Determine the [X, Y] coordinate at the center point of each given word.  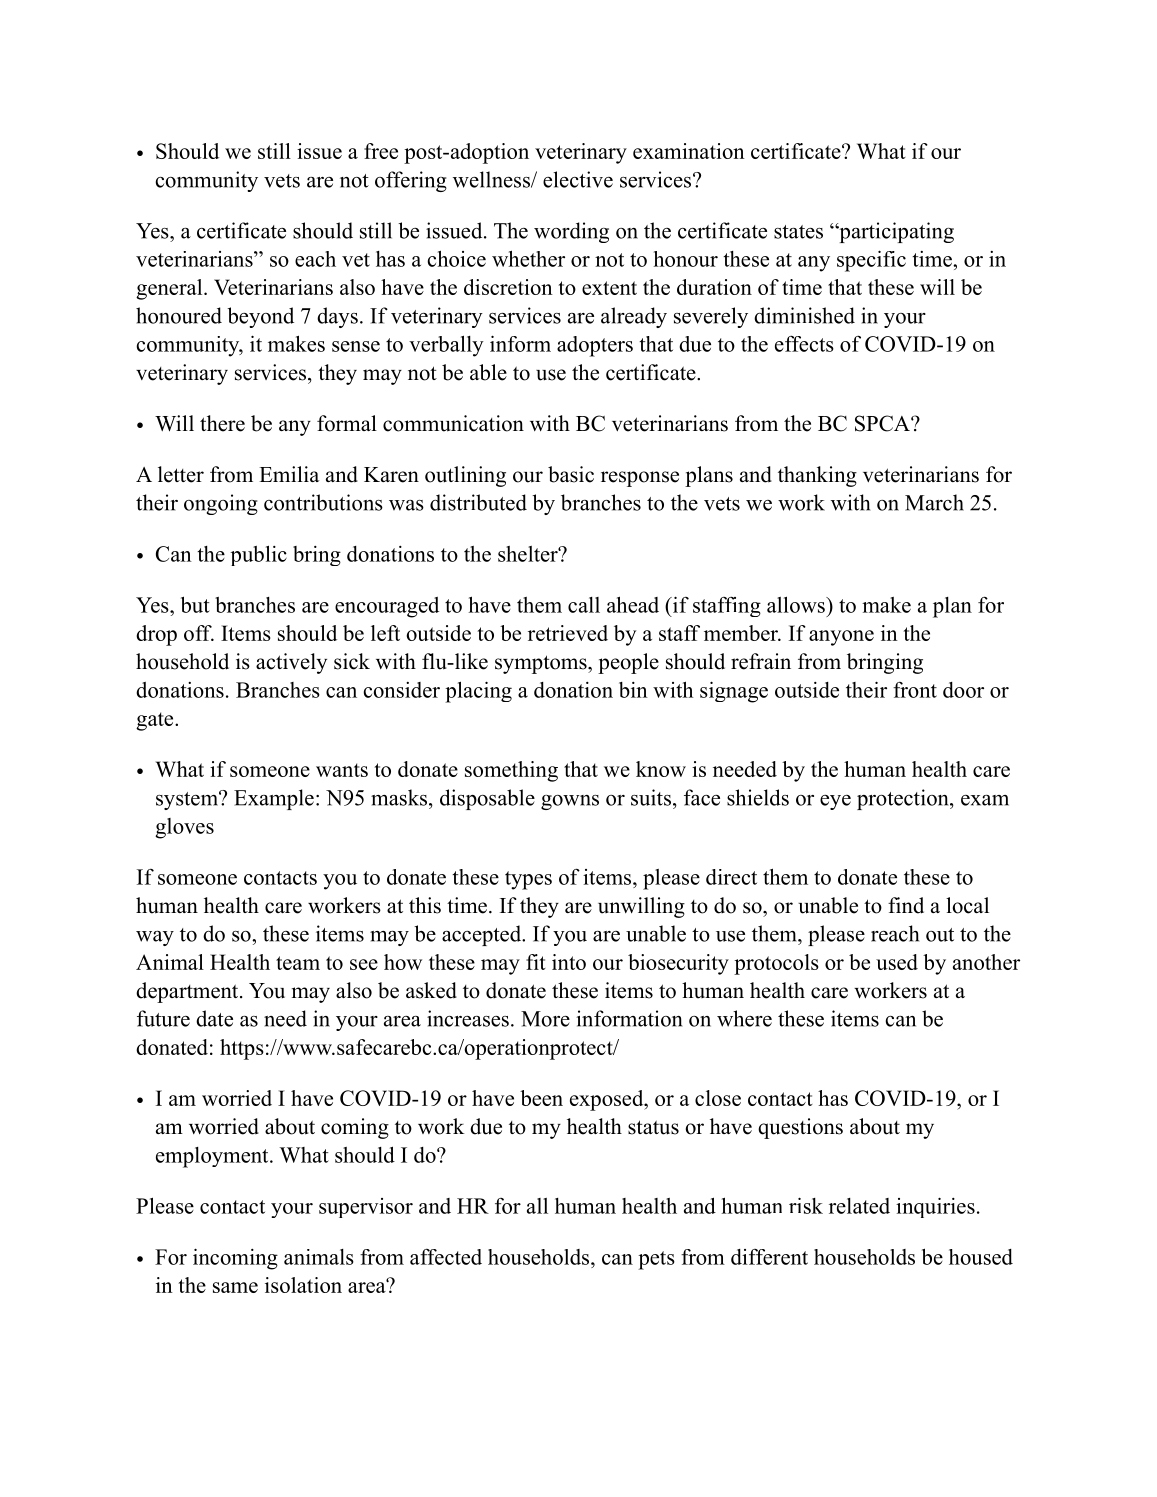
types [528, 880]
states [798, 232]
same [235, 1287]
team [298, 963]
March [934, 502]
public [258, 555]
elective [578, 179]
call [584, 605]
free [381, 151]
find [906, 905]
